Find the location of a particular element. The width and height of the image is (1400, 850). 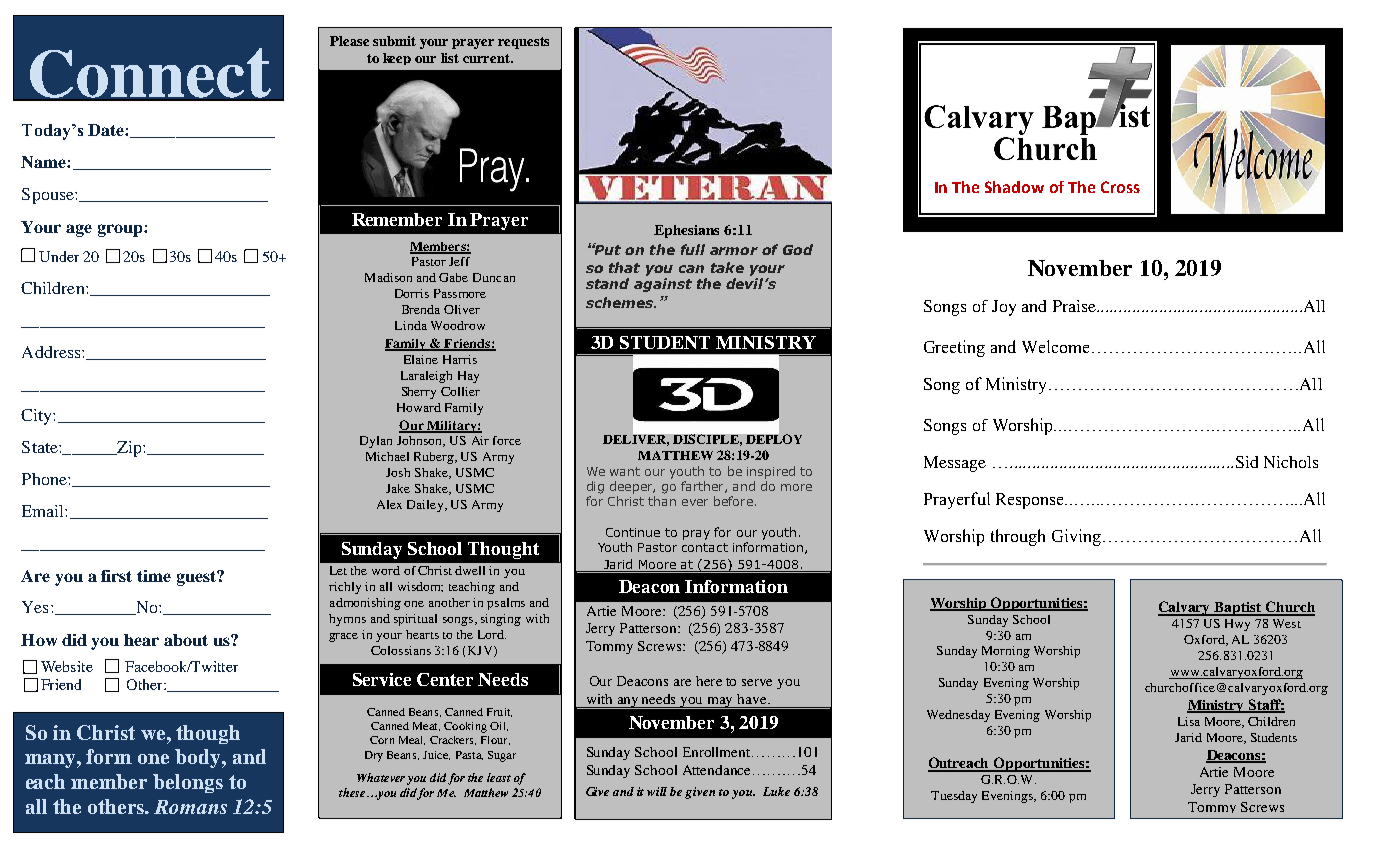

Please is located at coordinates (349, 41).
